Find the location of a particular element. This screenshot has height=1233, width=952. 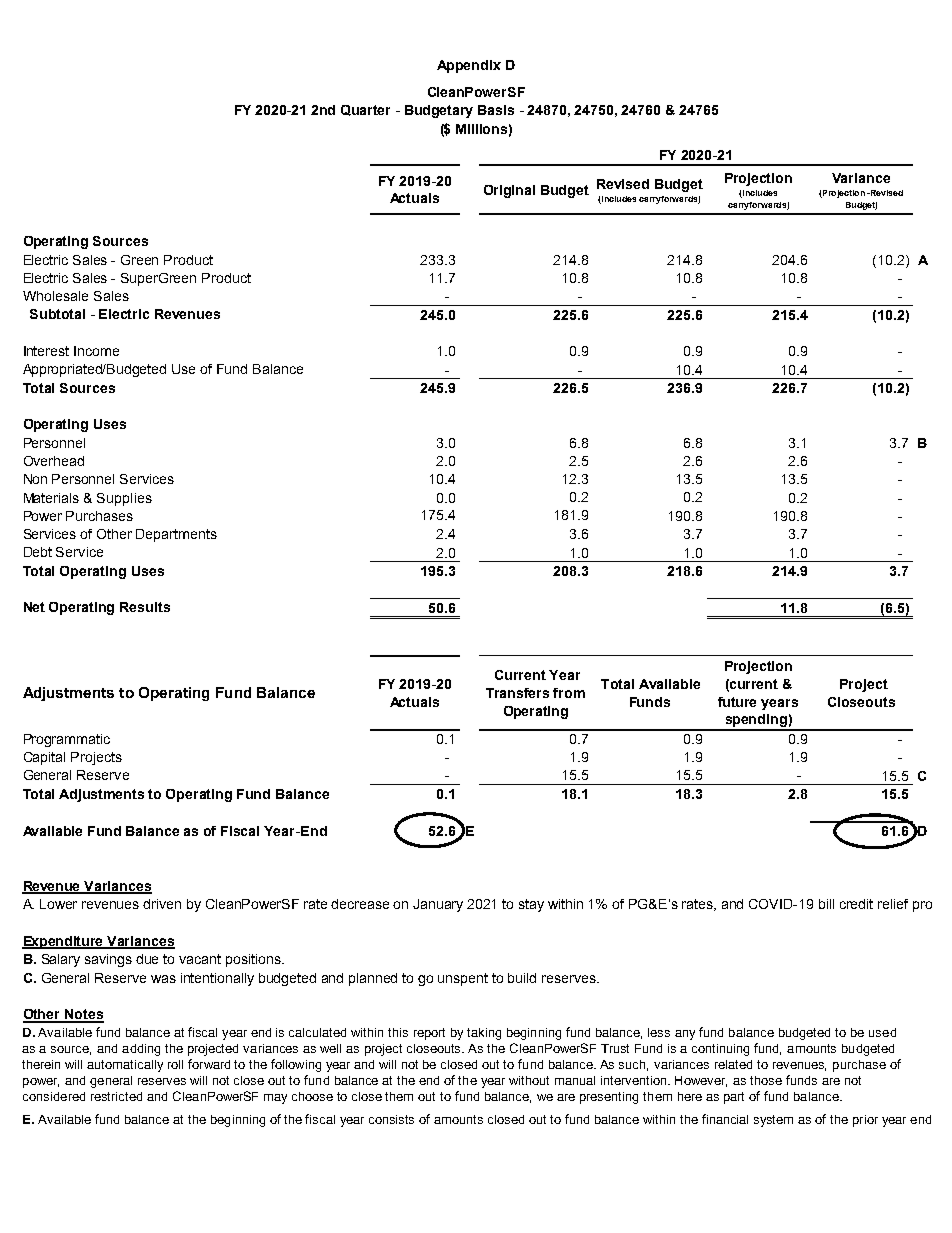

Wholesale is located at coordinates (55, 296).
